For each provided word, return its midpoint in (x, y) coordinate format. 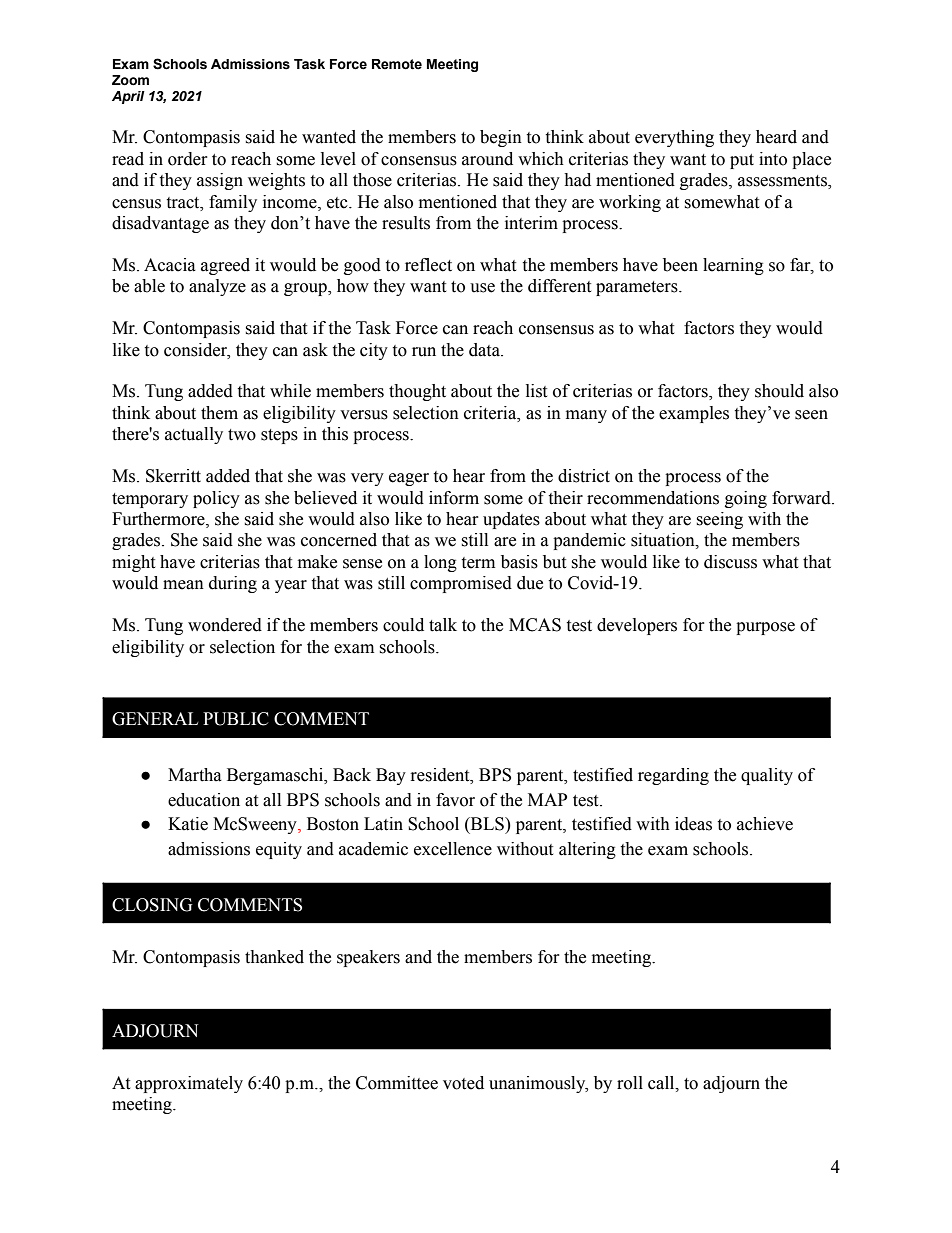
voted (463, 1083)
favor (455, 800)
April (128, 97)
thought (417, 392)
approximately (189, 1084)
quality (767, 776)
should (779, 391)
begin (501, 138)
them (219, 413)
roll (630, 1083)
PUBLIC (236, 719)
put (742, 161)
